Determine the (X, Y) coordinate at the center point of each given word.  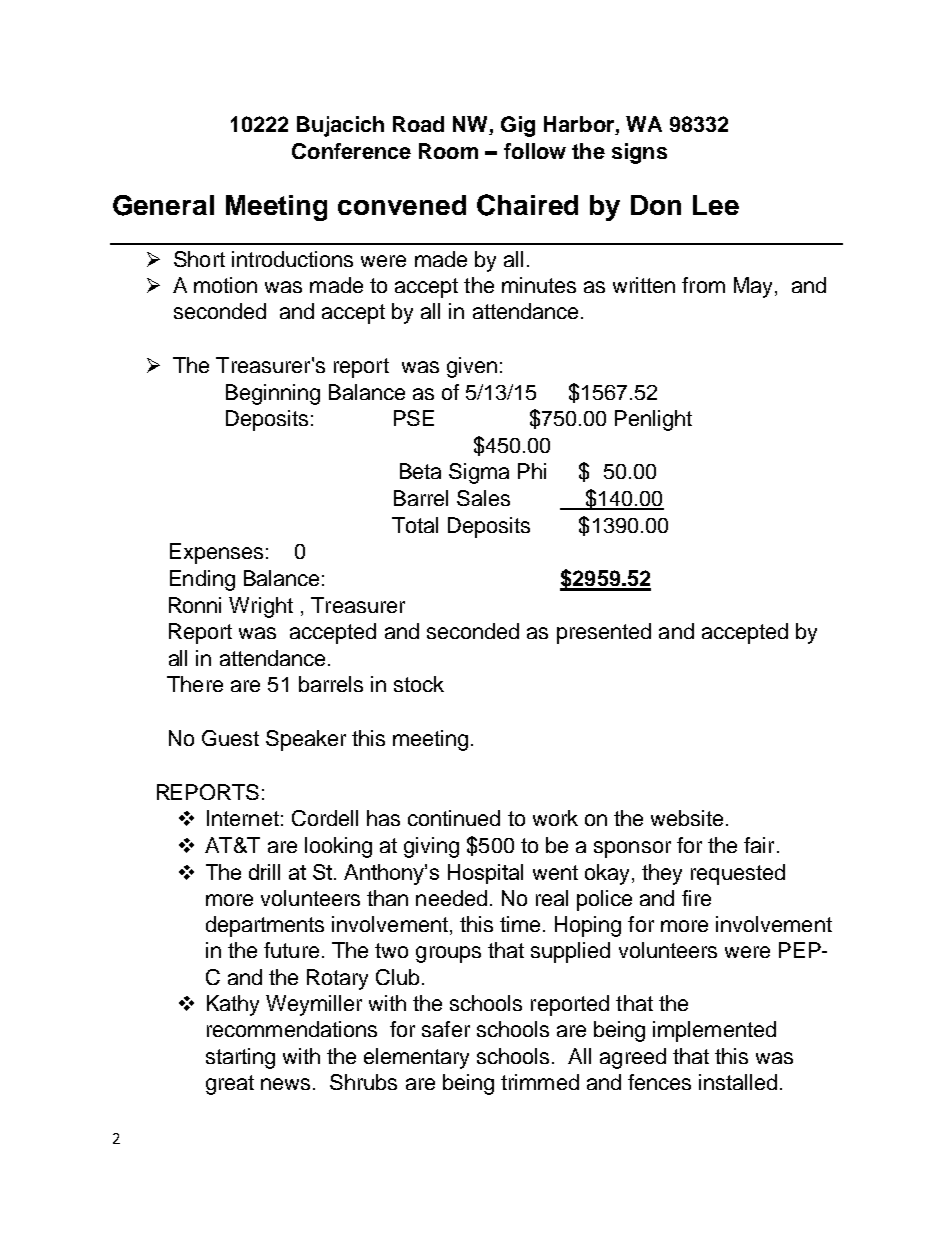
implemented (714, 1031)
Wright (261, 607)
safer (446, 1029)
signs (639, 153)
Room (448, 151)
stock (419, 684)
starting (240, 1058)
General (163, 205)
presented (604, 633)
